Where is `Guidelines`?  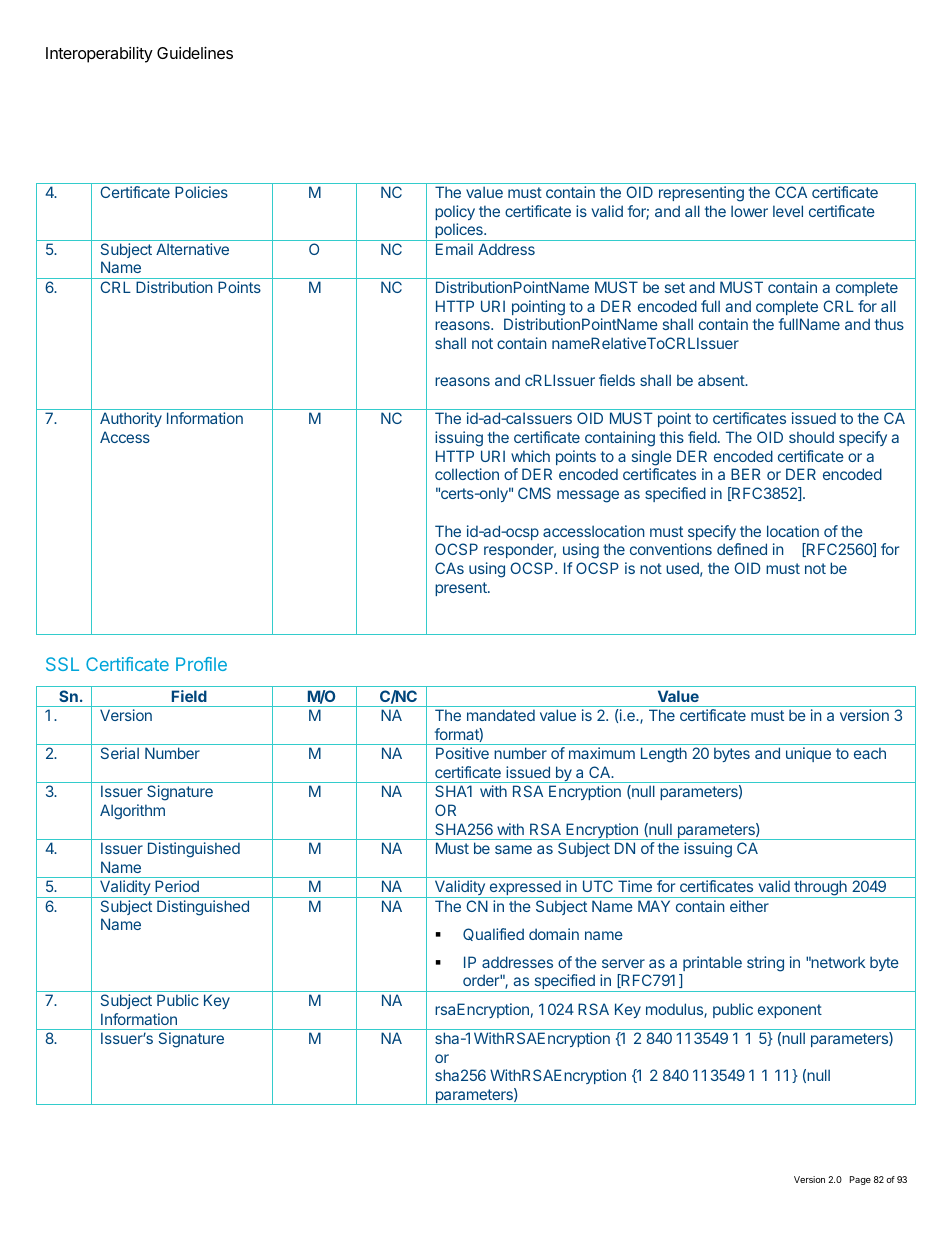
Guidelines is located at coordinates (195, 52).
